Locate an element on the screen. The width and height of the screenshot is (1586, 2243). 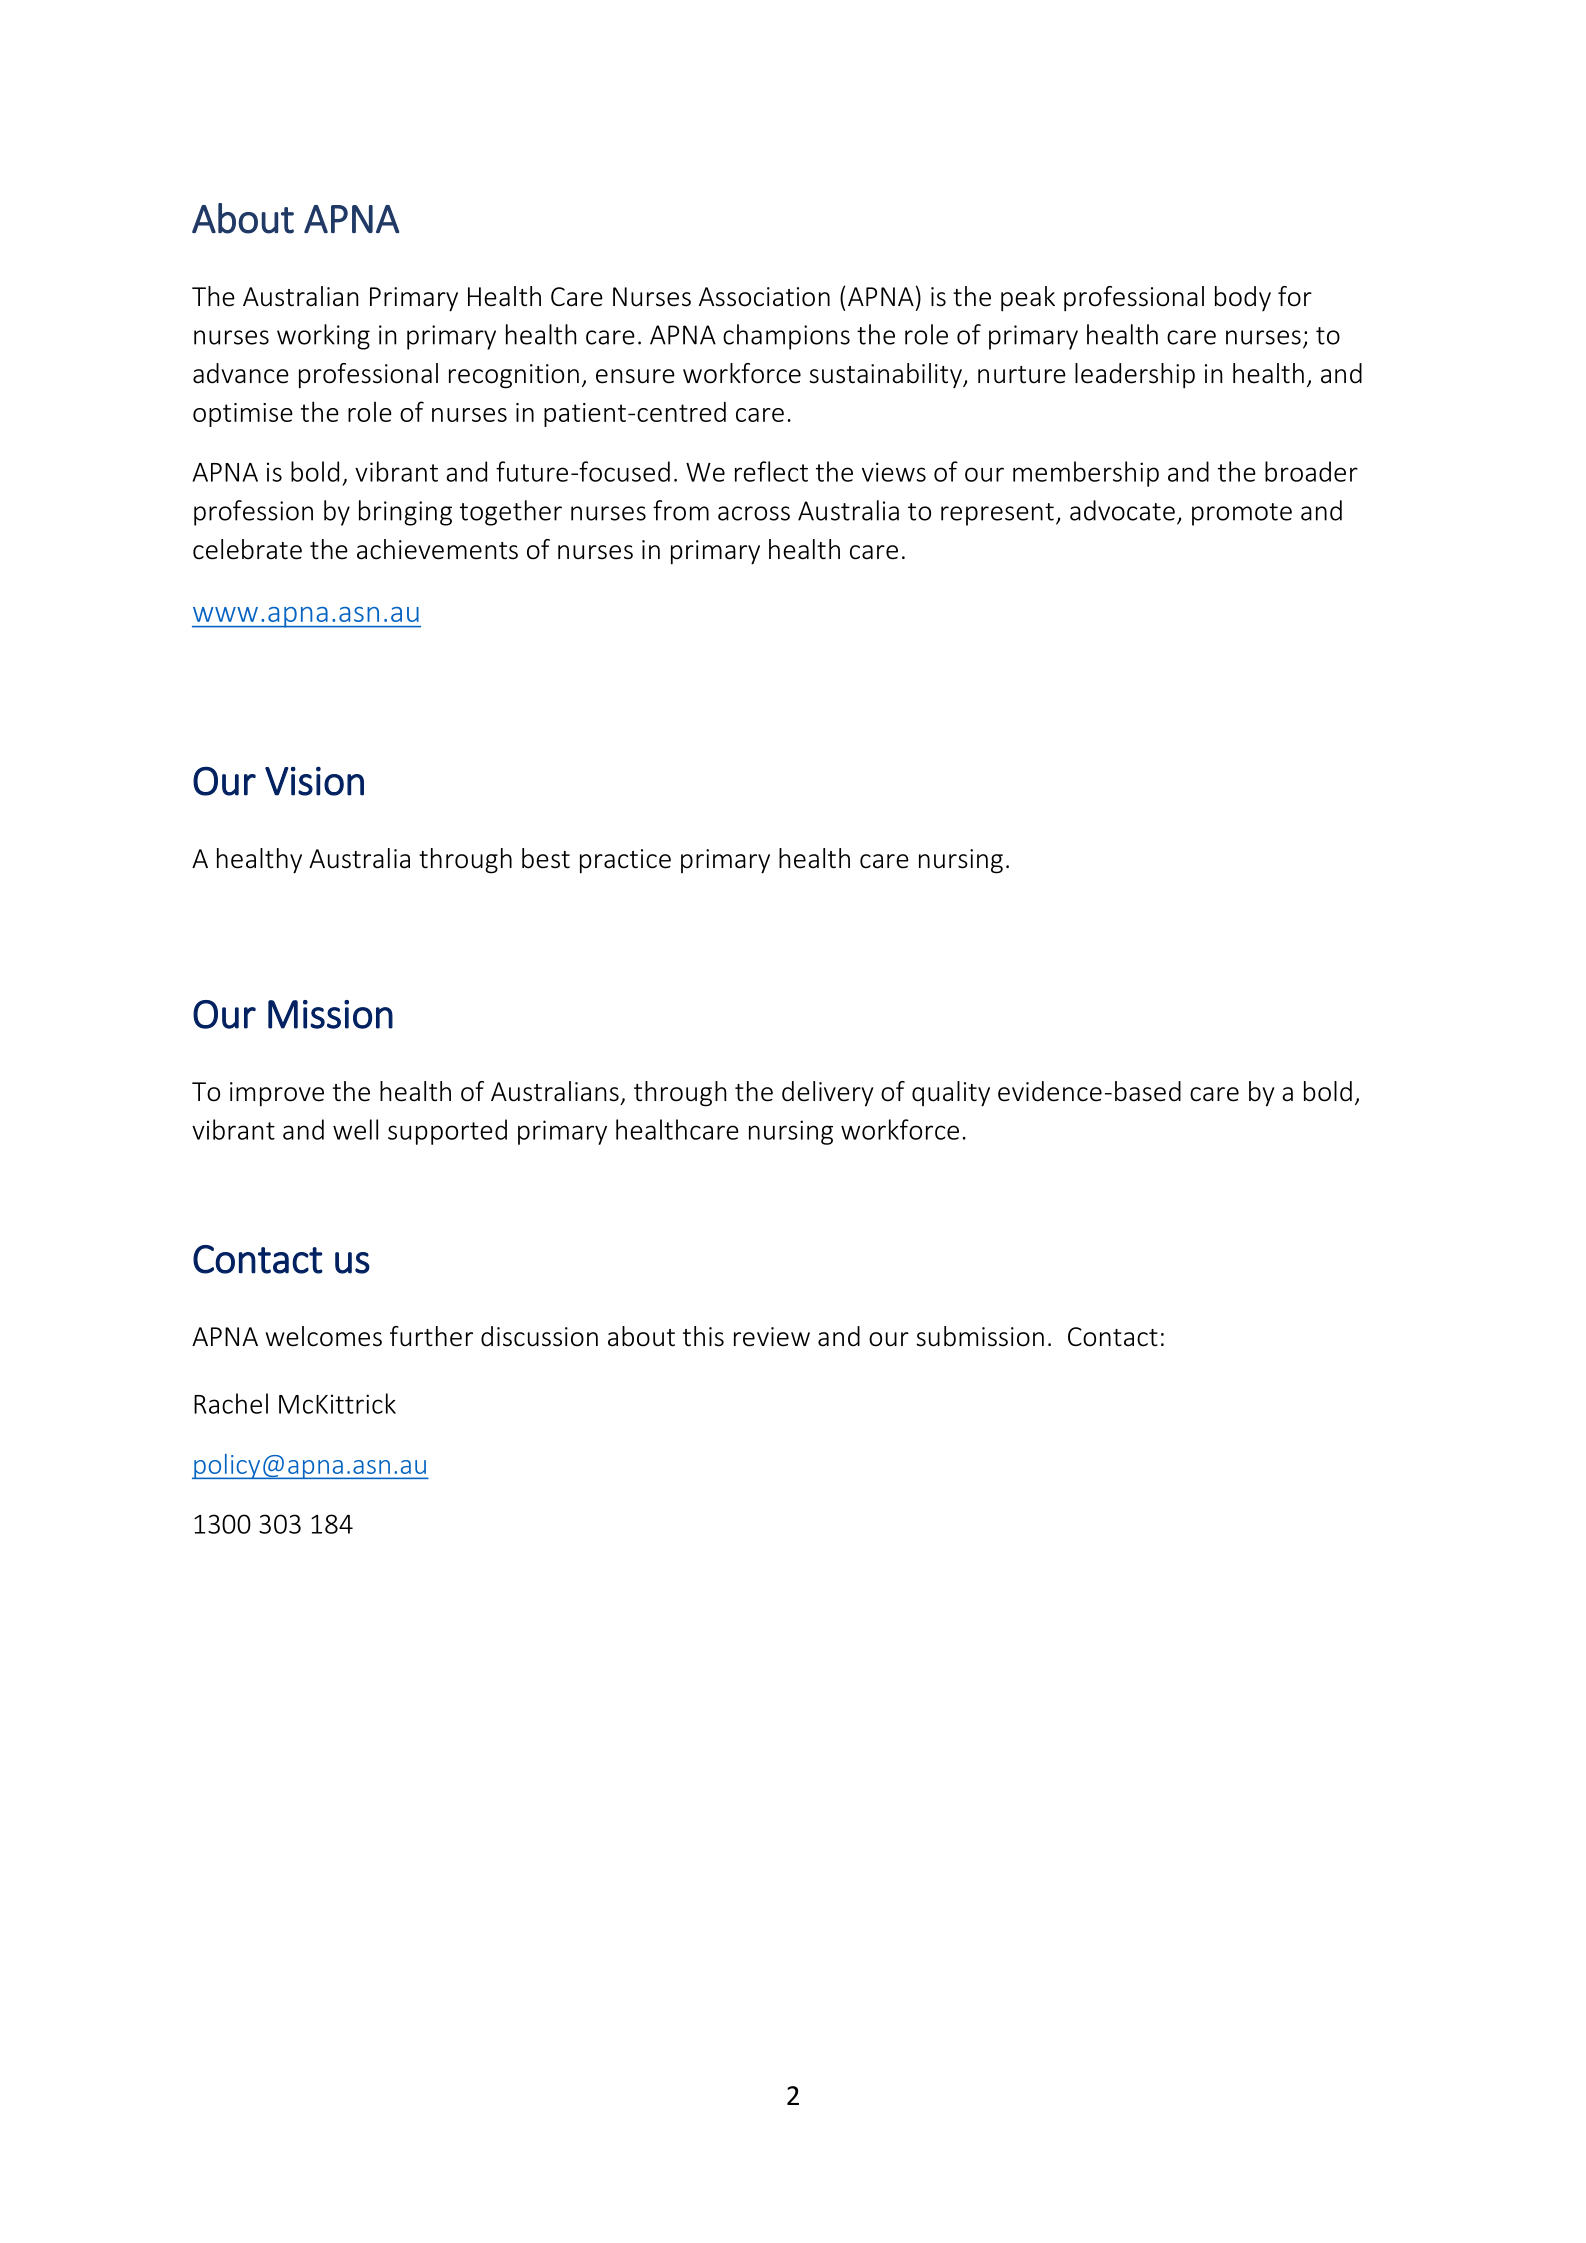
review is located at coordinates (772, 1337).
